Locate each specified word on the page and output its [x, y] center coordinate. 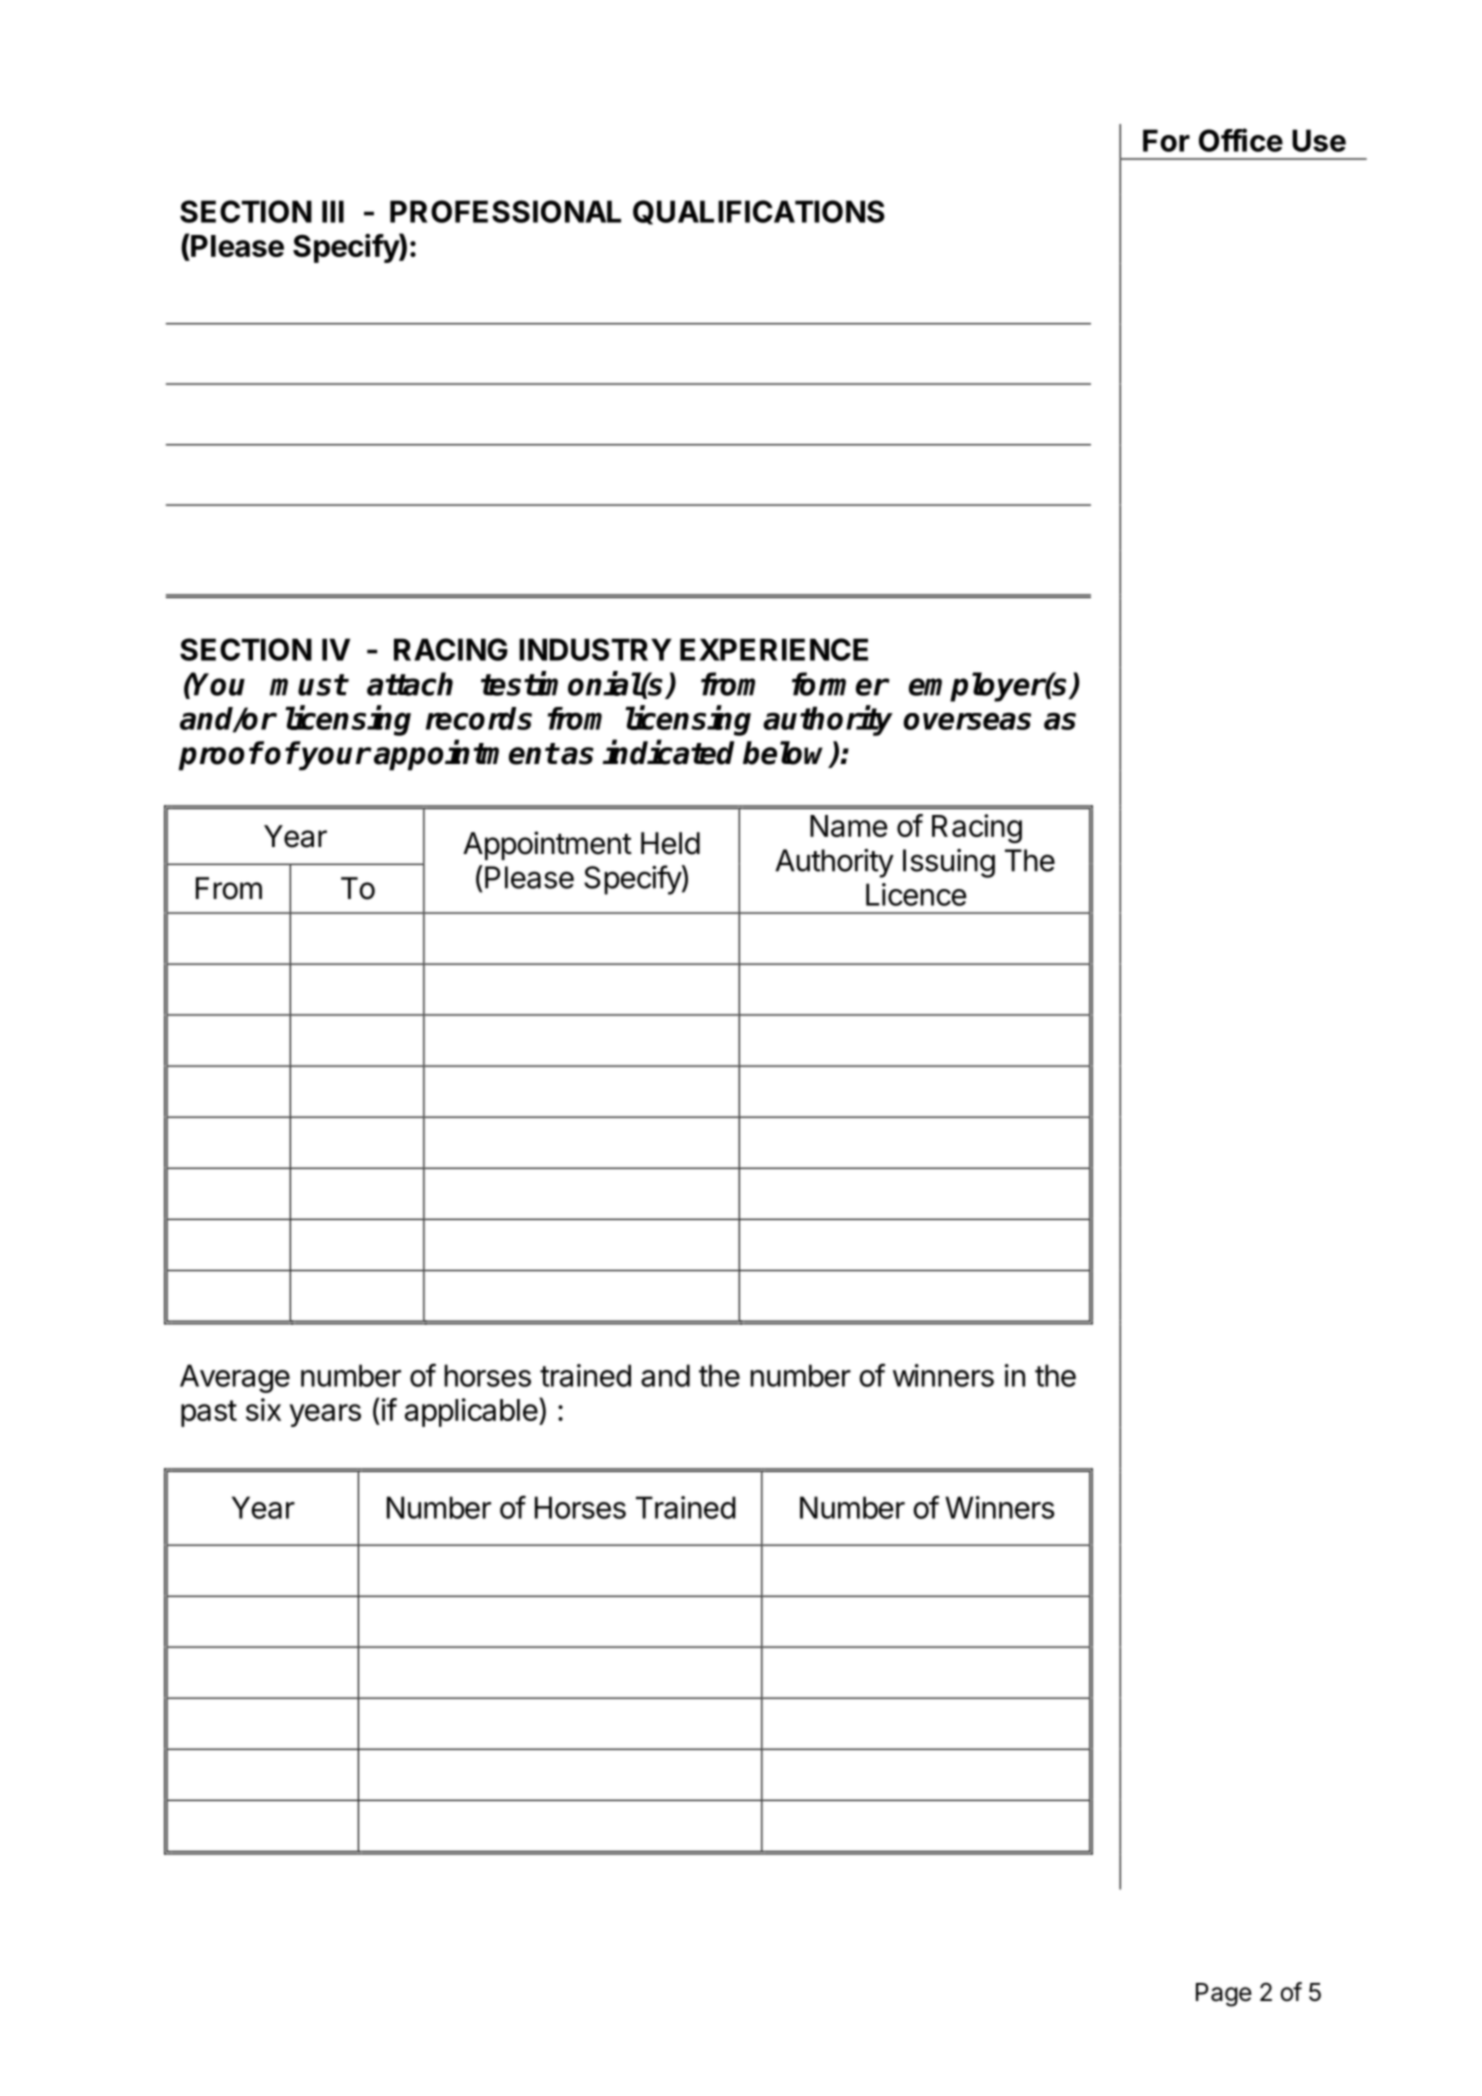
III [333, 211]
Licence [916, 894]
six [263, 1409]
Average [235, 1378]
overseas [967, 721]
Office [1241, 140]
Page [1224, 1995]
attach [410, 684]
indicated [668, 752]
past [209, 1413]
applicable [471, 1412]
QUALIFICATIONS [759, 212]
